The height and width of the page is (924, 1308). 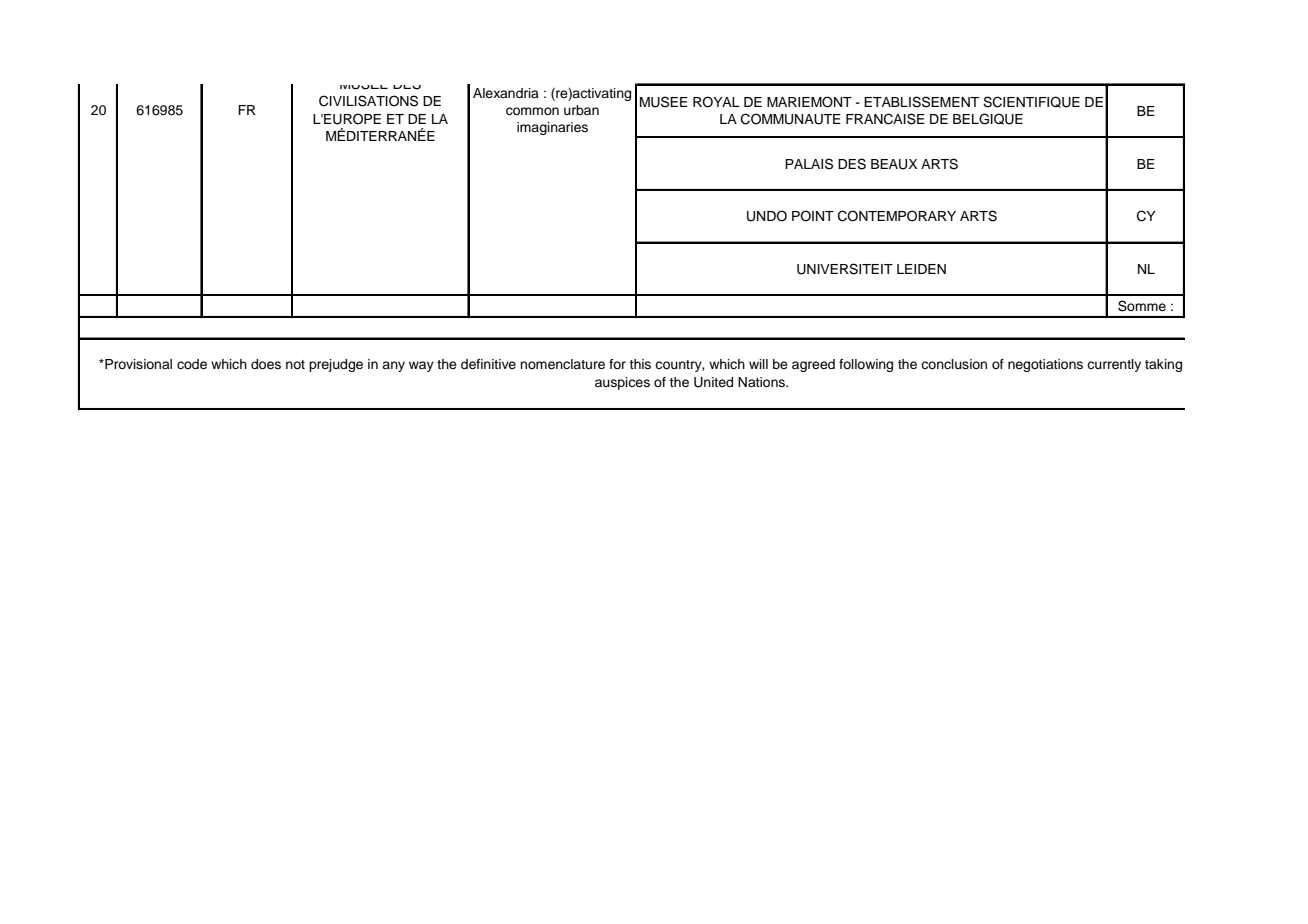 I want to click on CIVILISATIONS, so click(x=368, y=101).
